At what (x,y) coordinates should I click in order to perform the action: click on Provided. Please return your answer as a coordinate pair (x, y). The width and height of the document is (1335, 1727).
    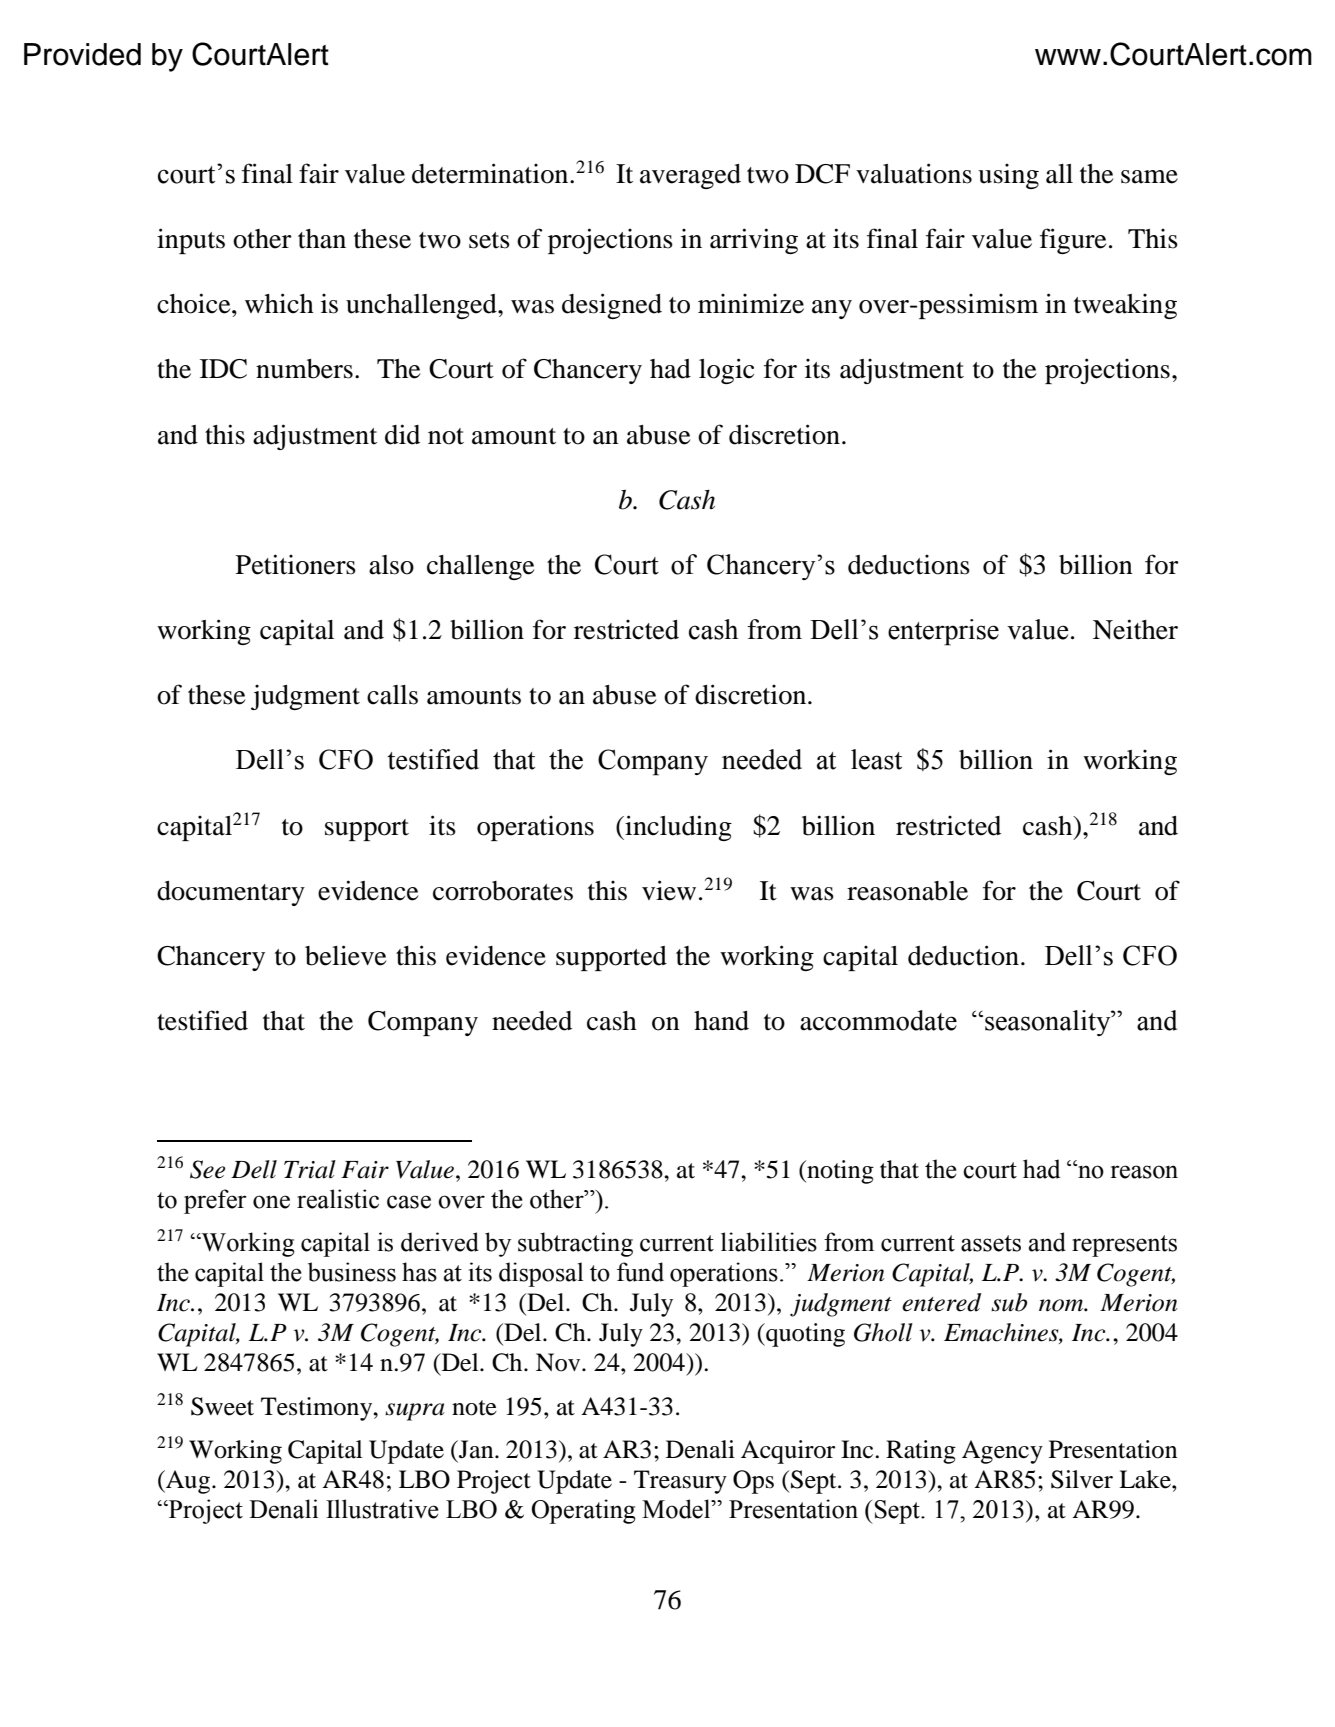
    Looking at the image, I should click on (82, 54).
